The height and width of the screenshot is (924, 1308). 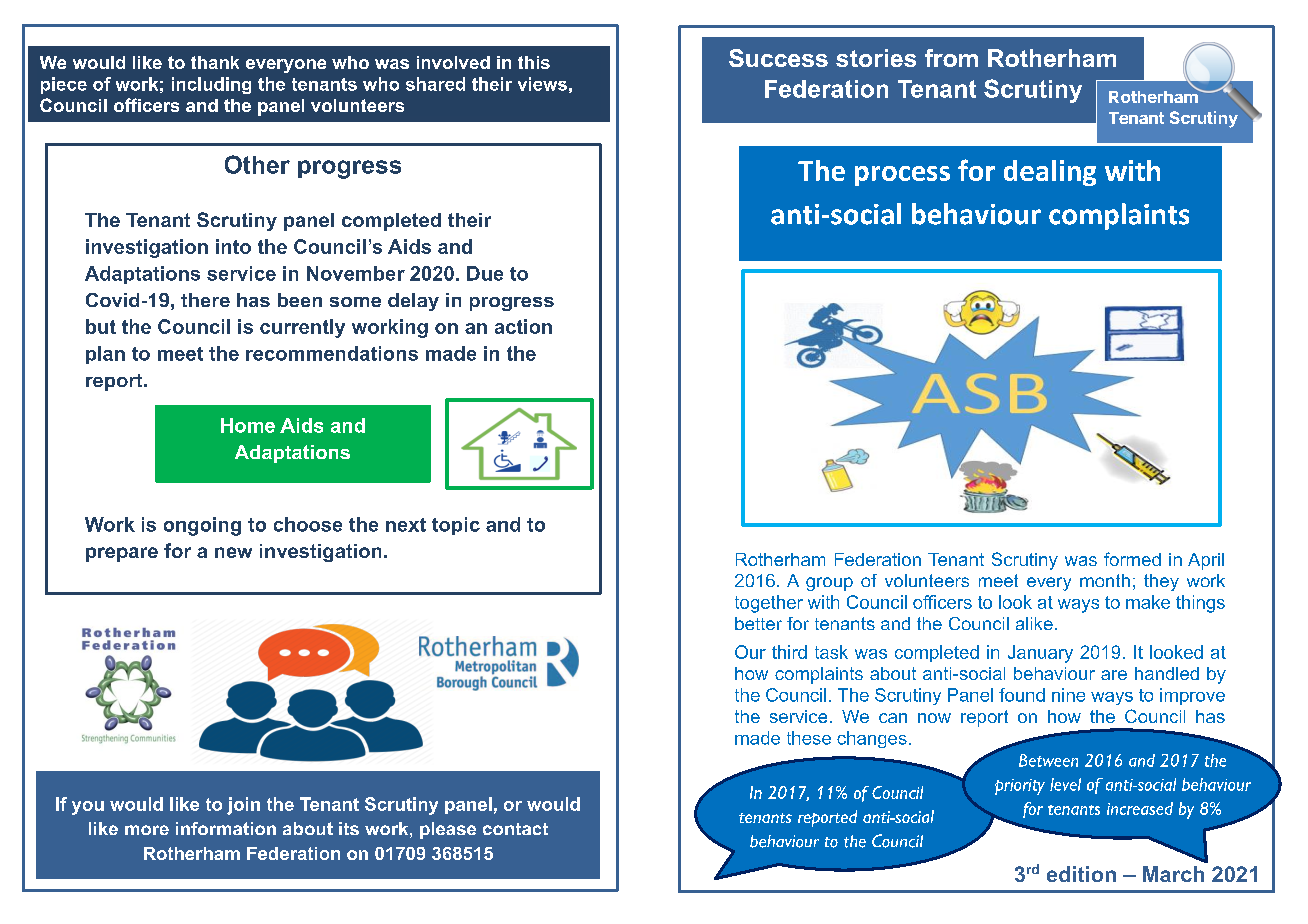 I want to click on topic, so click(x=456, y=526).
